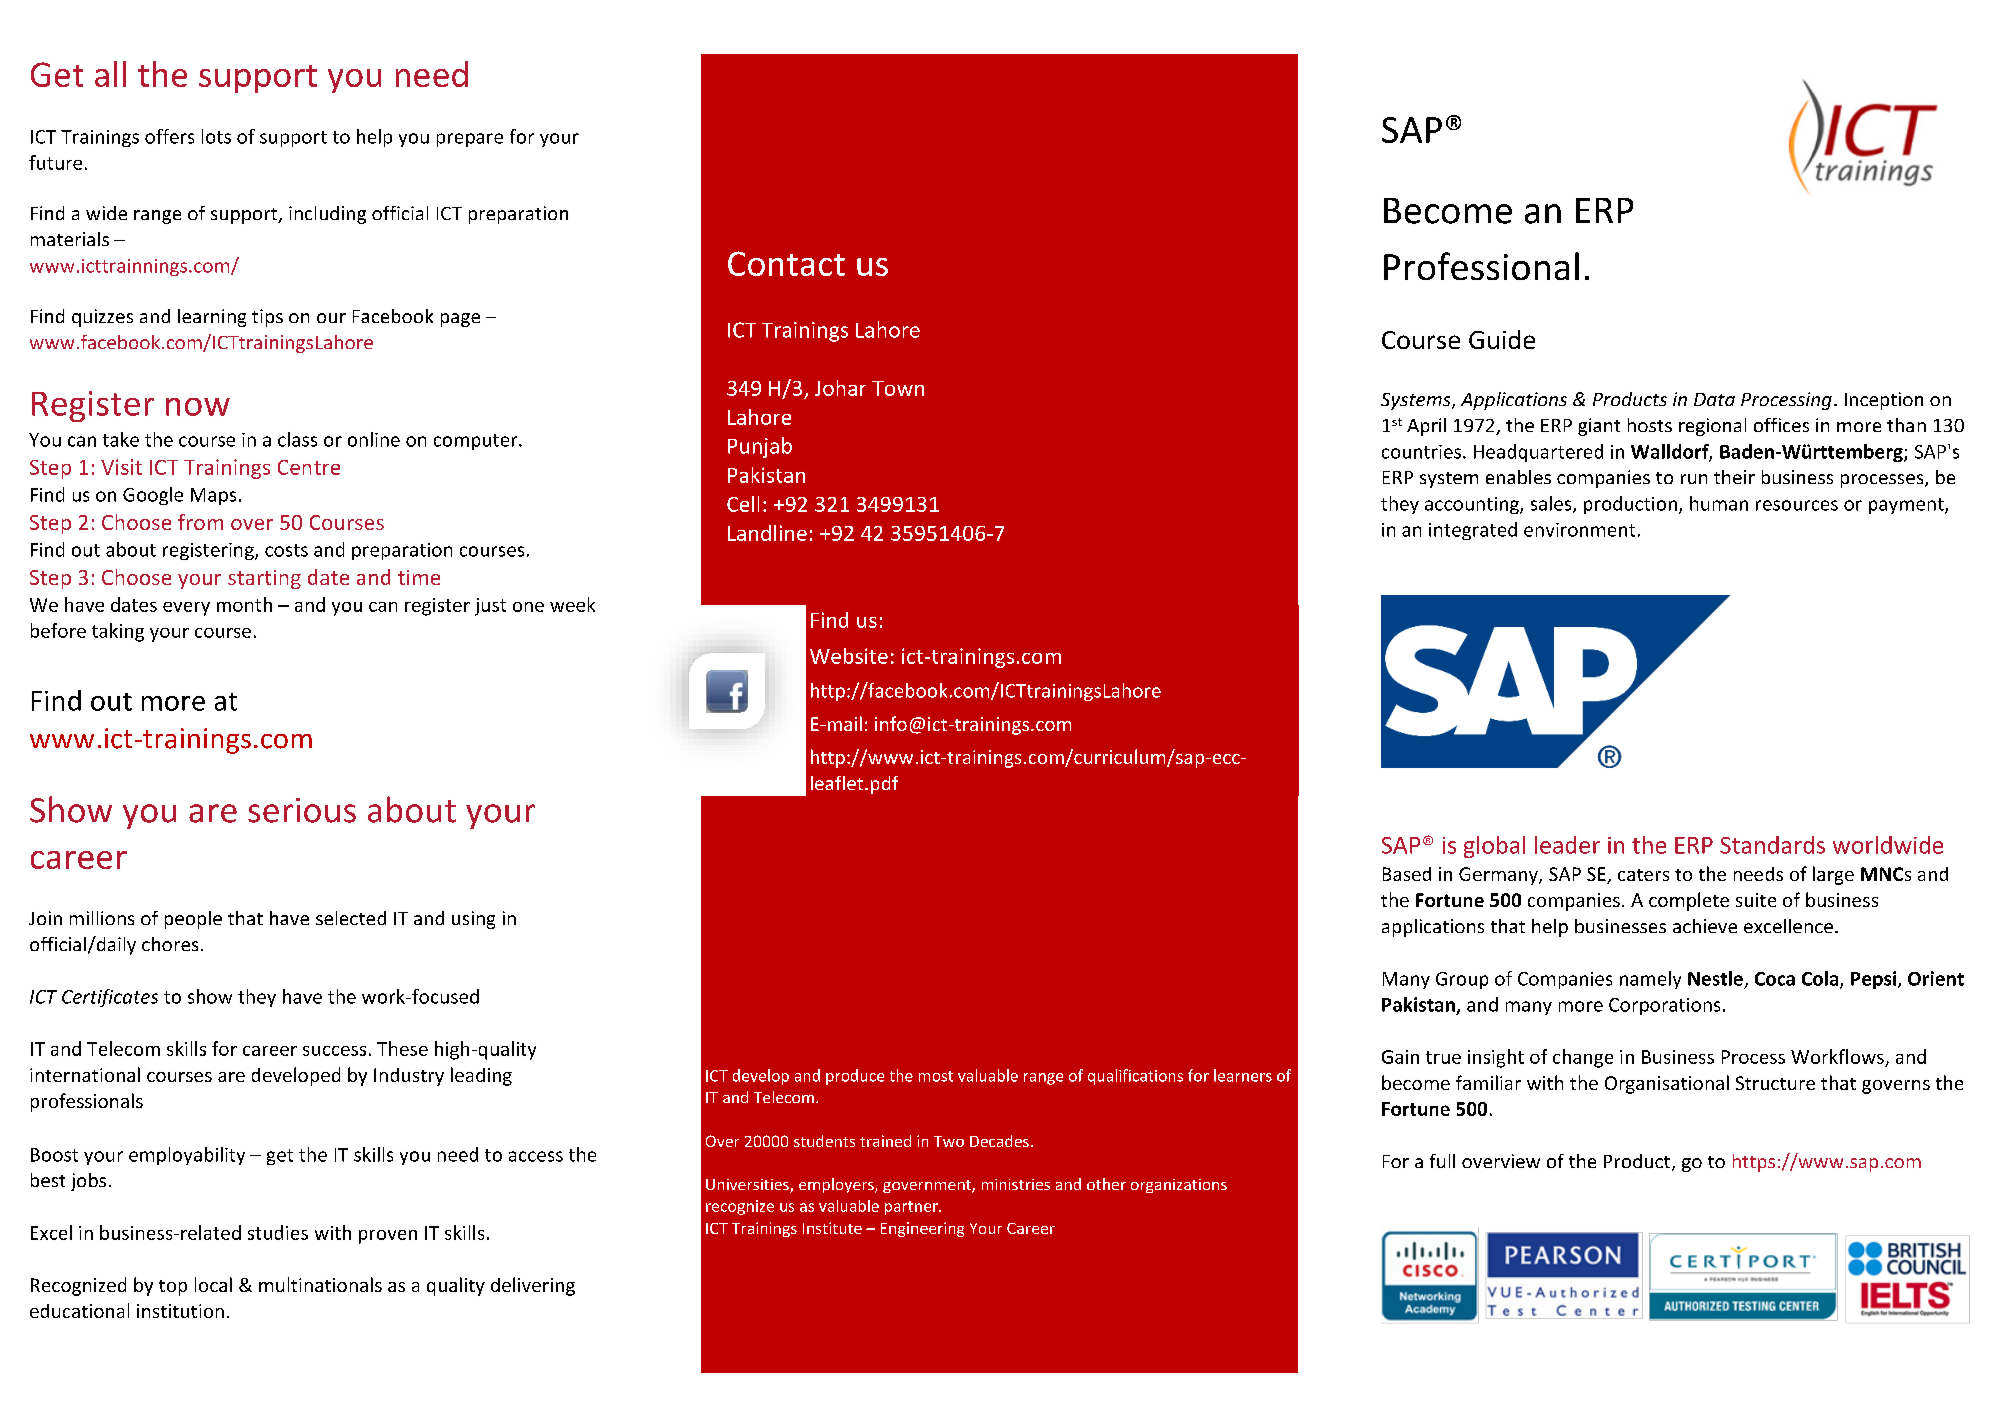  What do you see at coordinates (1502, 339) in the screenshot?
I see `Guide` at bounding box center [1502, 339].
